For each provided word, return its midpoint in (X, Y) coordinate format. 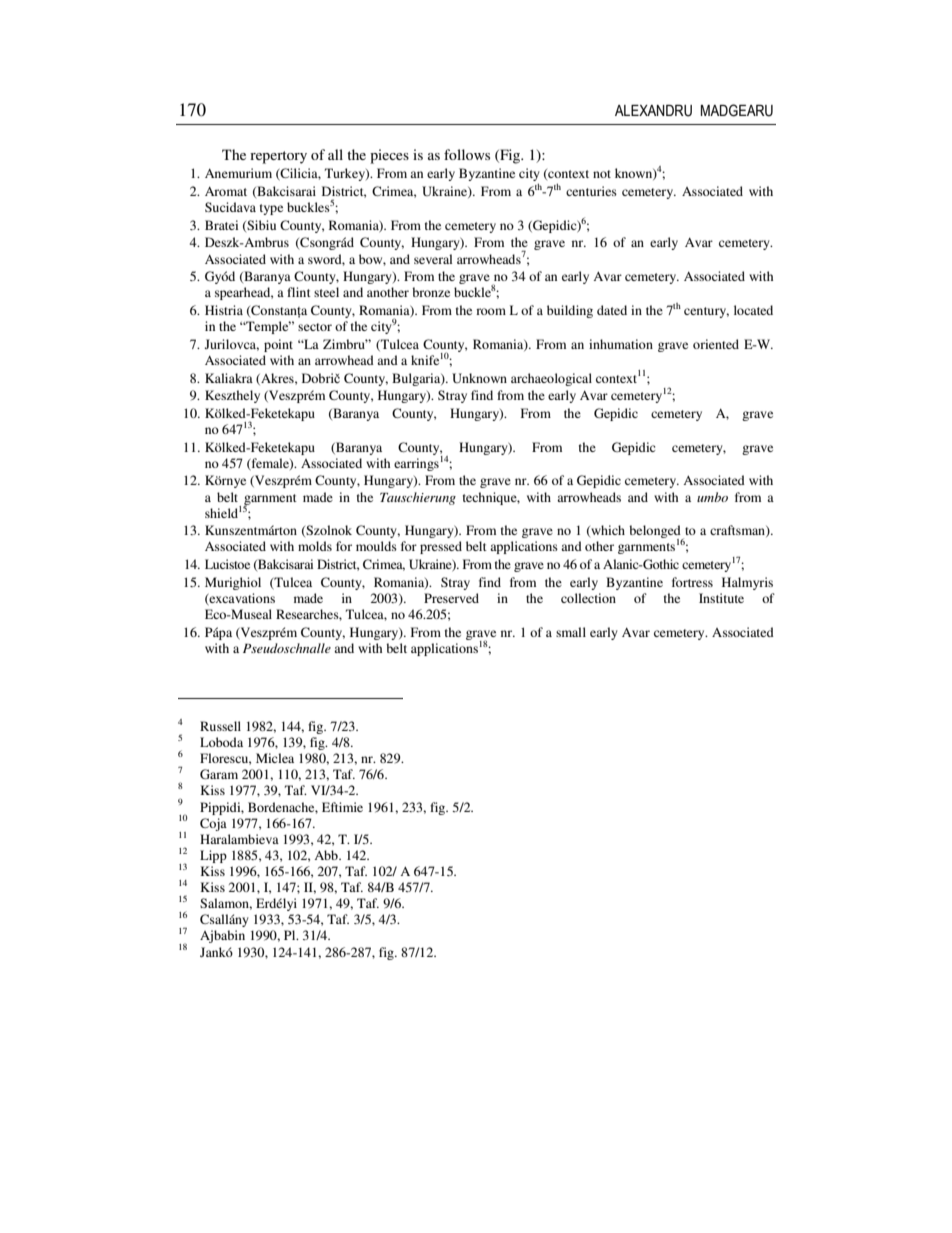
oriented (716, 344)
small (571, 632)
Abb (327, 855)
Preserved (451, 598)
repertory (278, 157)
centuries (591, 191)
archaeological (551, 379)
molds (315, 546)
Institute (721, 598)
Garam (219, 774)
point (278, 345)
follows (467, 154)
